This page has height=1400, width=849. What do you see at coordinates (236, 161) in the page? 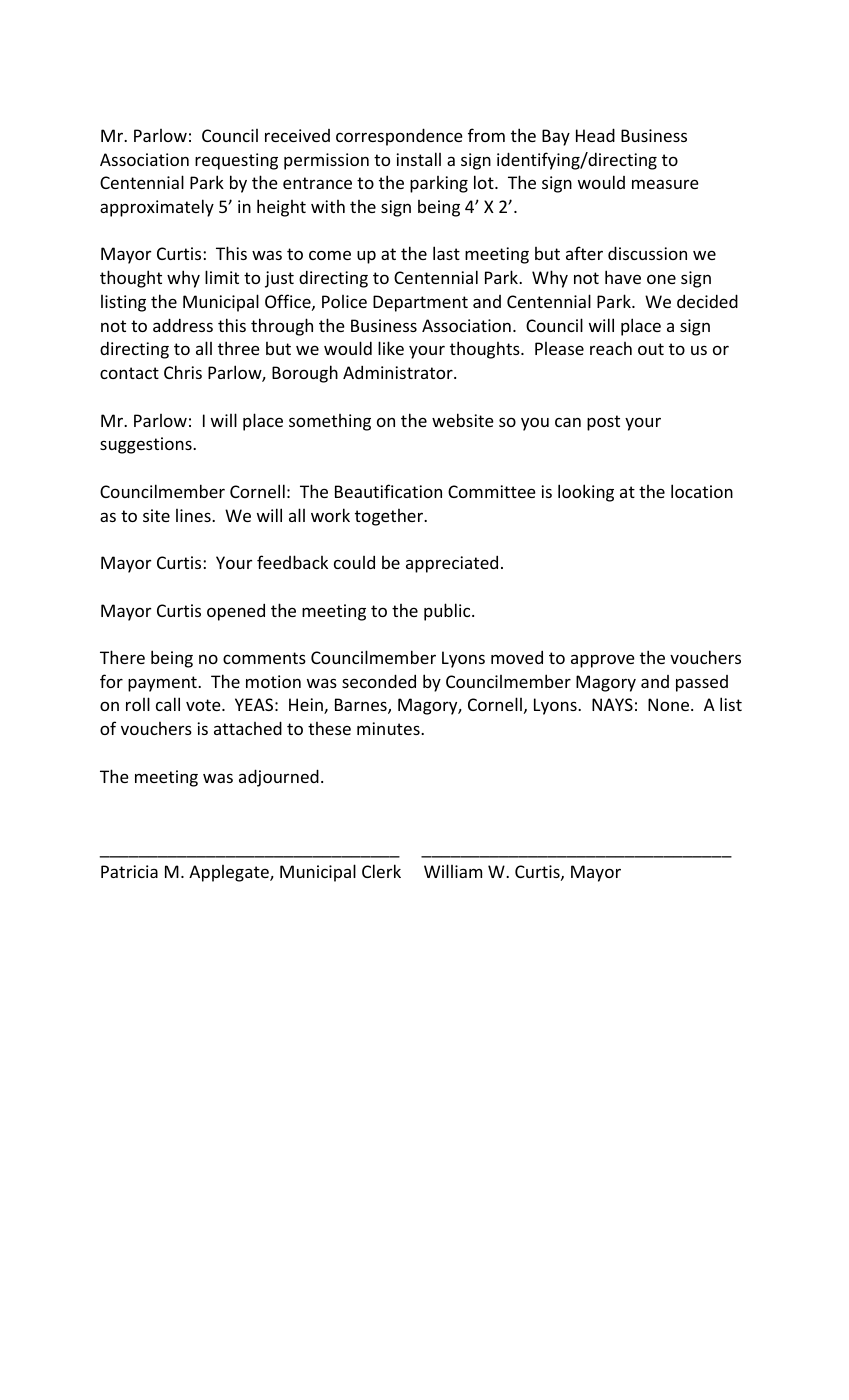
I see `requesting` at bounding box center [236, 161].
